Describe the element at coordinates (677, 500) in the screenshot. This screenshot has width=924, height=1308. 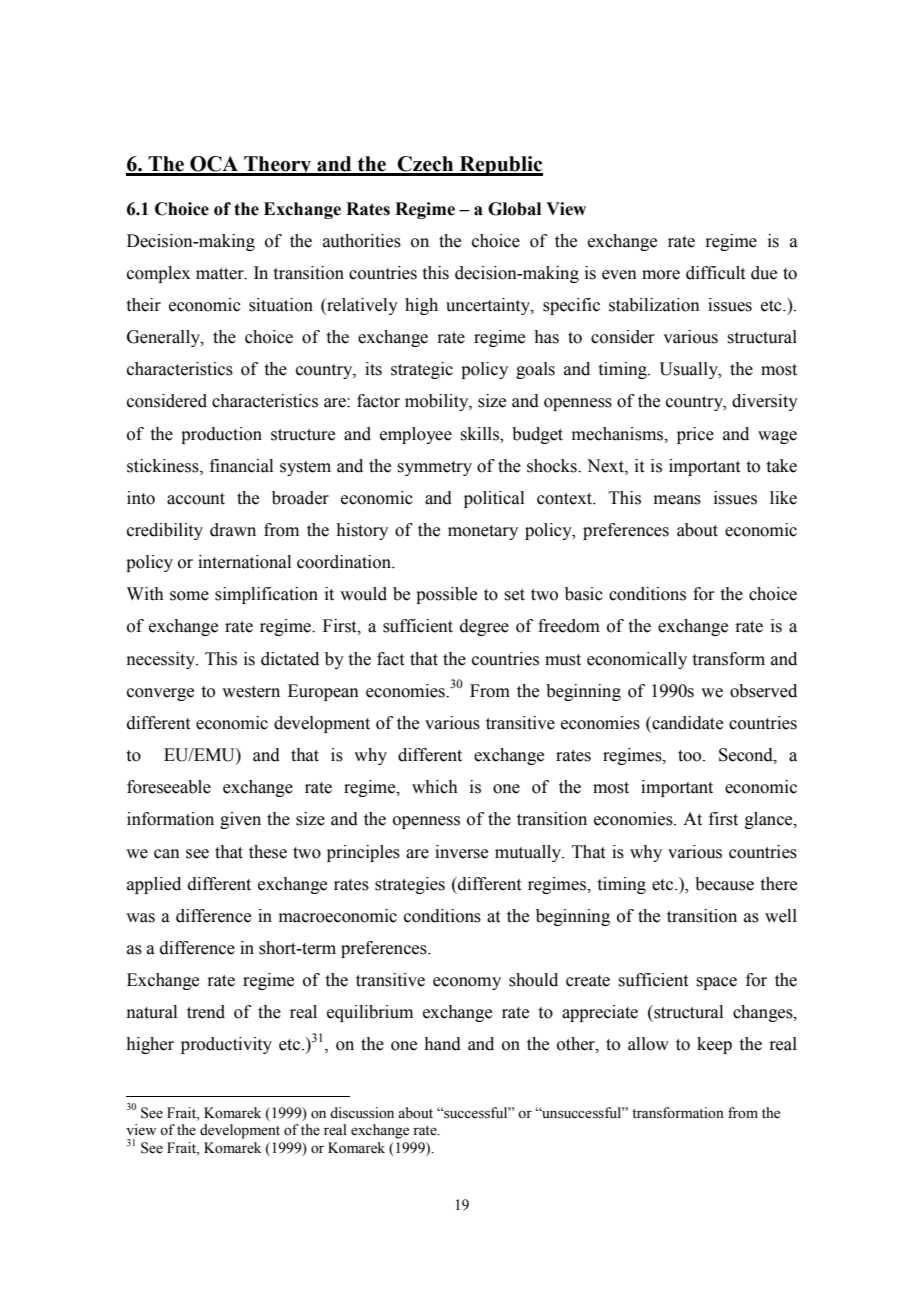
I see `means` at that location.
